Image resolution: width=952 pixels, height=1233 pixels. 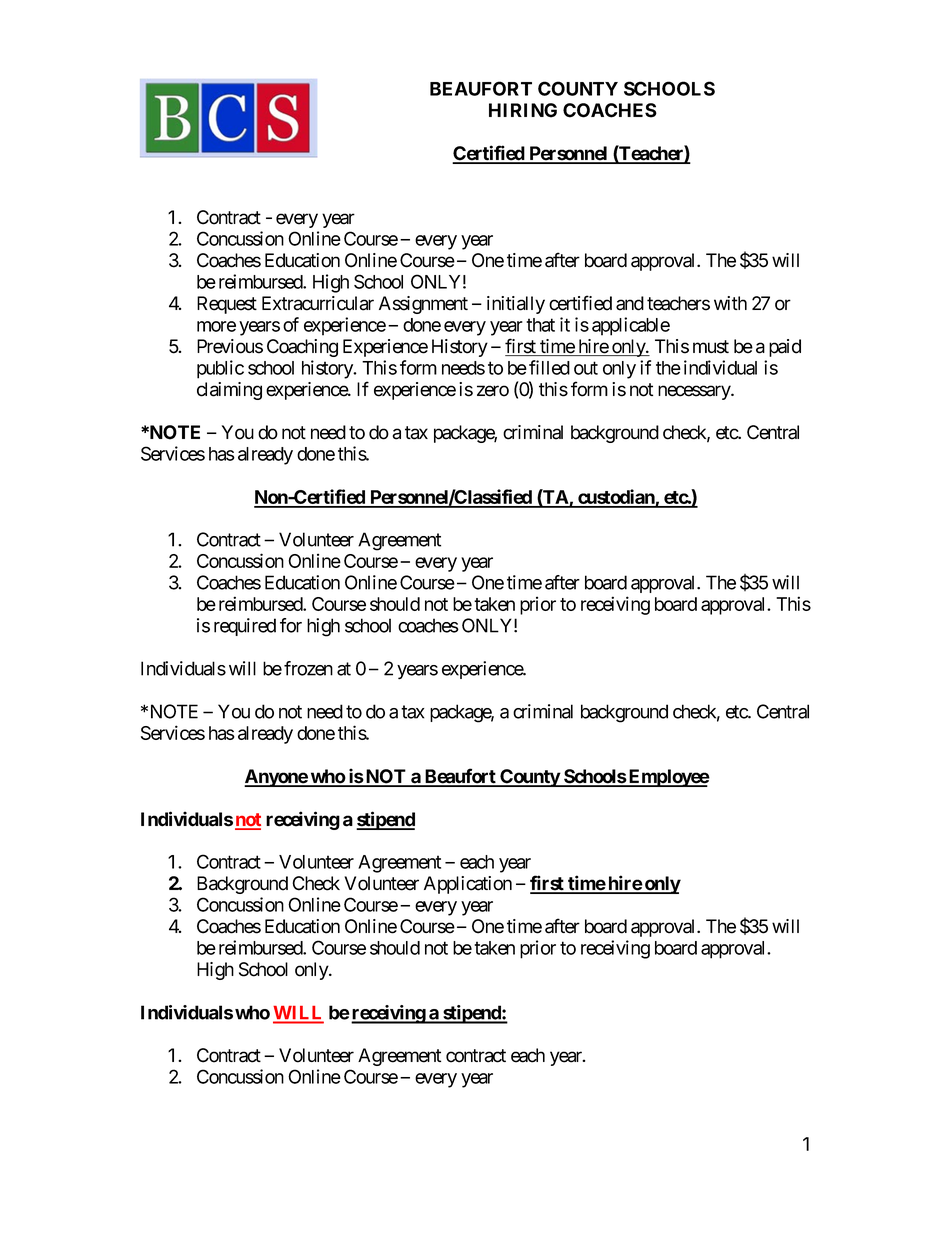 I want to click on with, so click(x=730, y=303).
